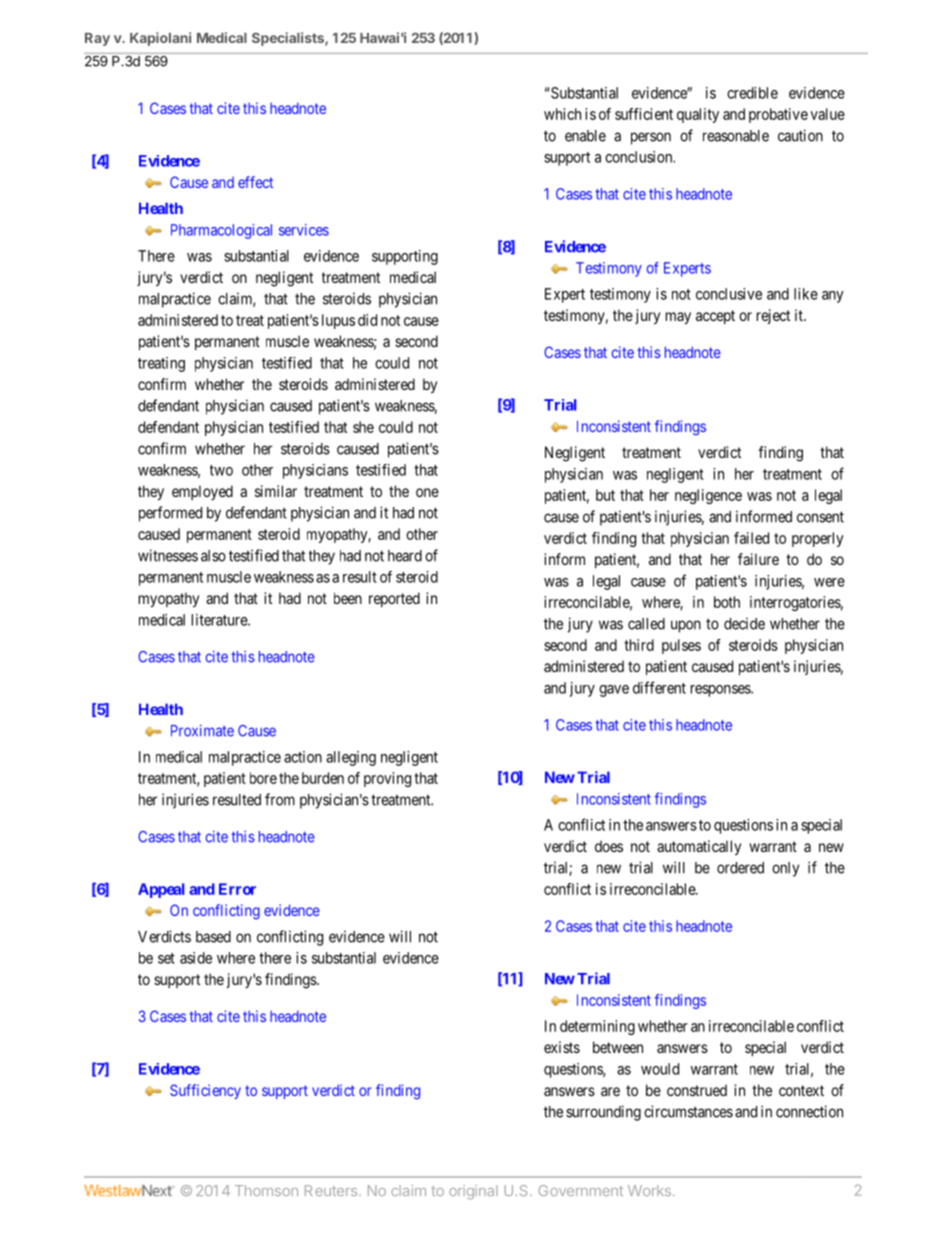 The image size is (952, 1233). Describe the element at coordinates (562, 114) in the image. I see `which` at that location.
